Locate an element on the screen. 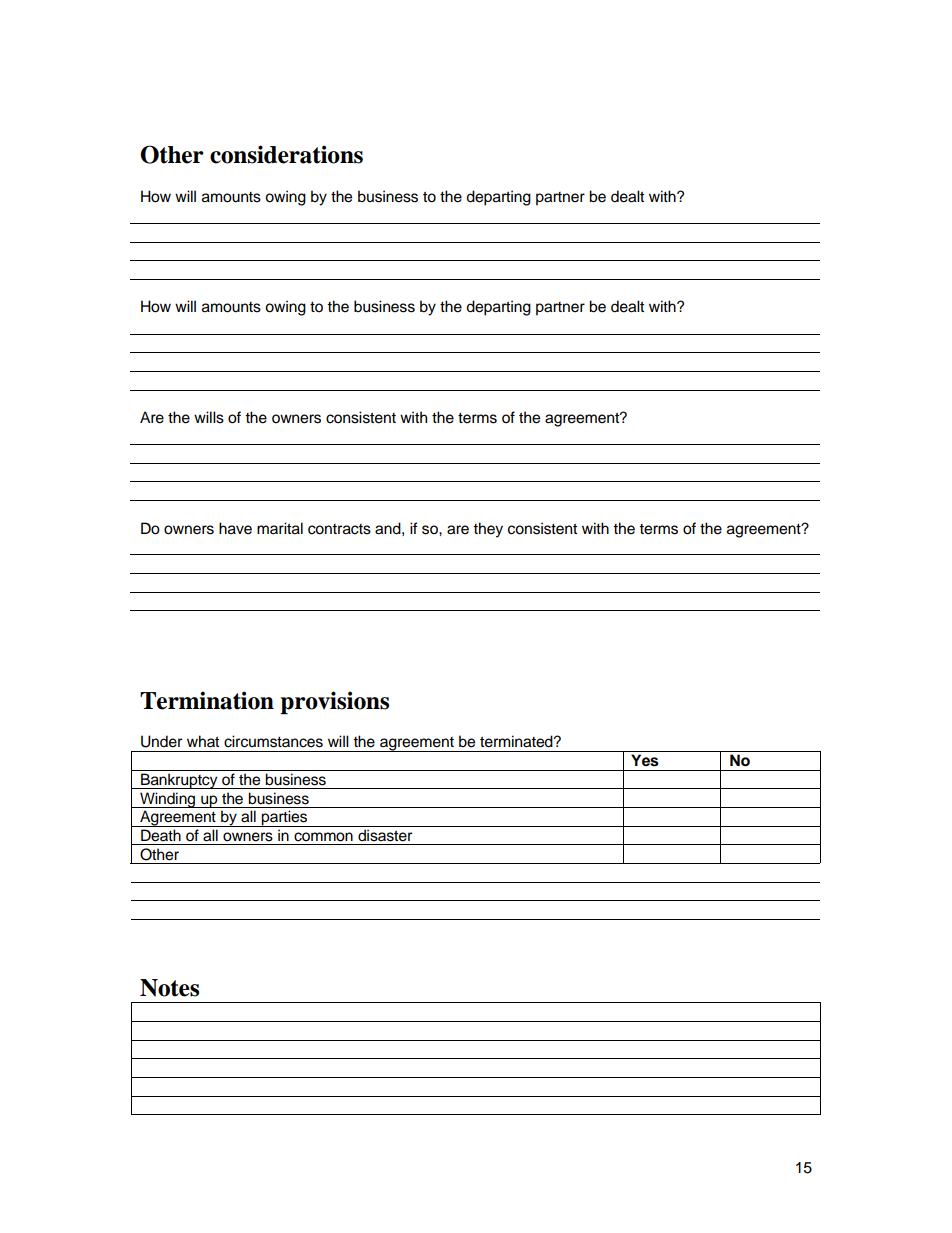  considerations is located at coordinates (286, 154).
